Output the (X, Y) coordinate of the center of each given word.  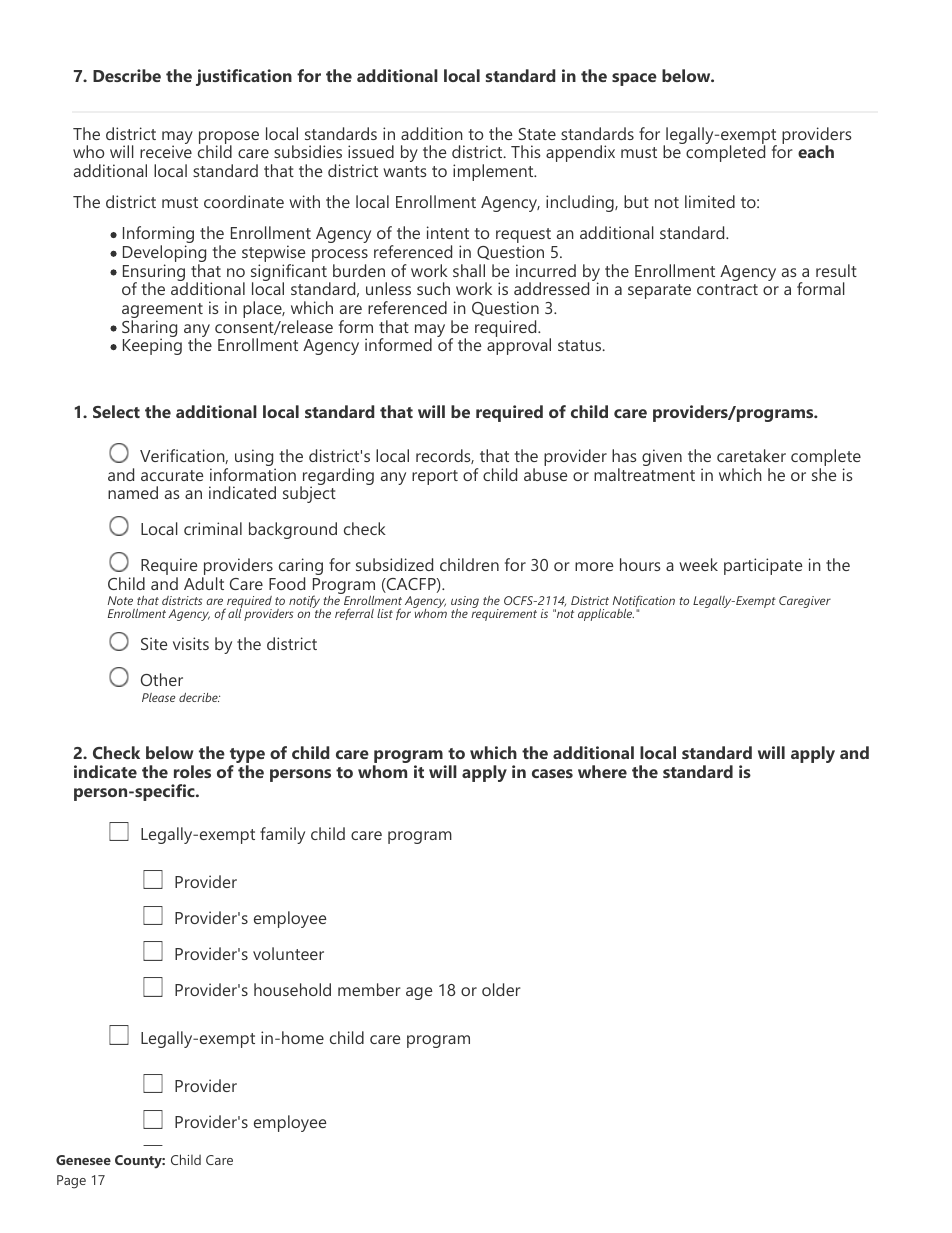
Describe (127, 75)
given (662, 457)
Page (71, 1182)
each (816, 151)
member (369, 989)
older (501, 989)
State (537, 134)
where (602, 771)
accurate (172, 475)
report (435, 477)
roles (192, 771)
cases (552, 773)
